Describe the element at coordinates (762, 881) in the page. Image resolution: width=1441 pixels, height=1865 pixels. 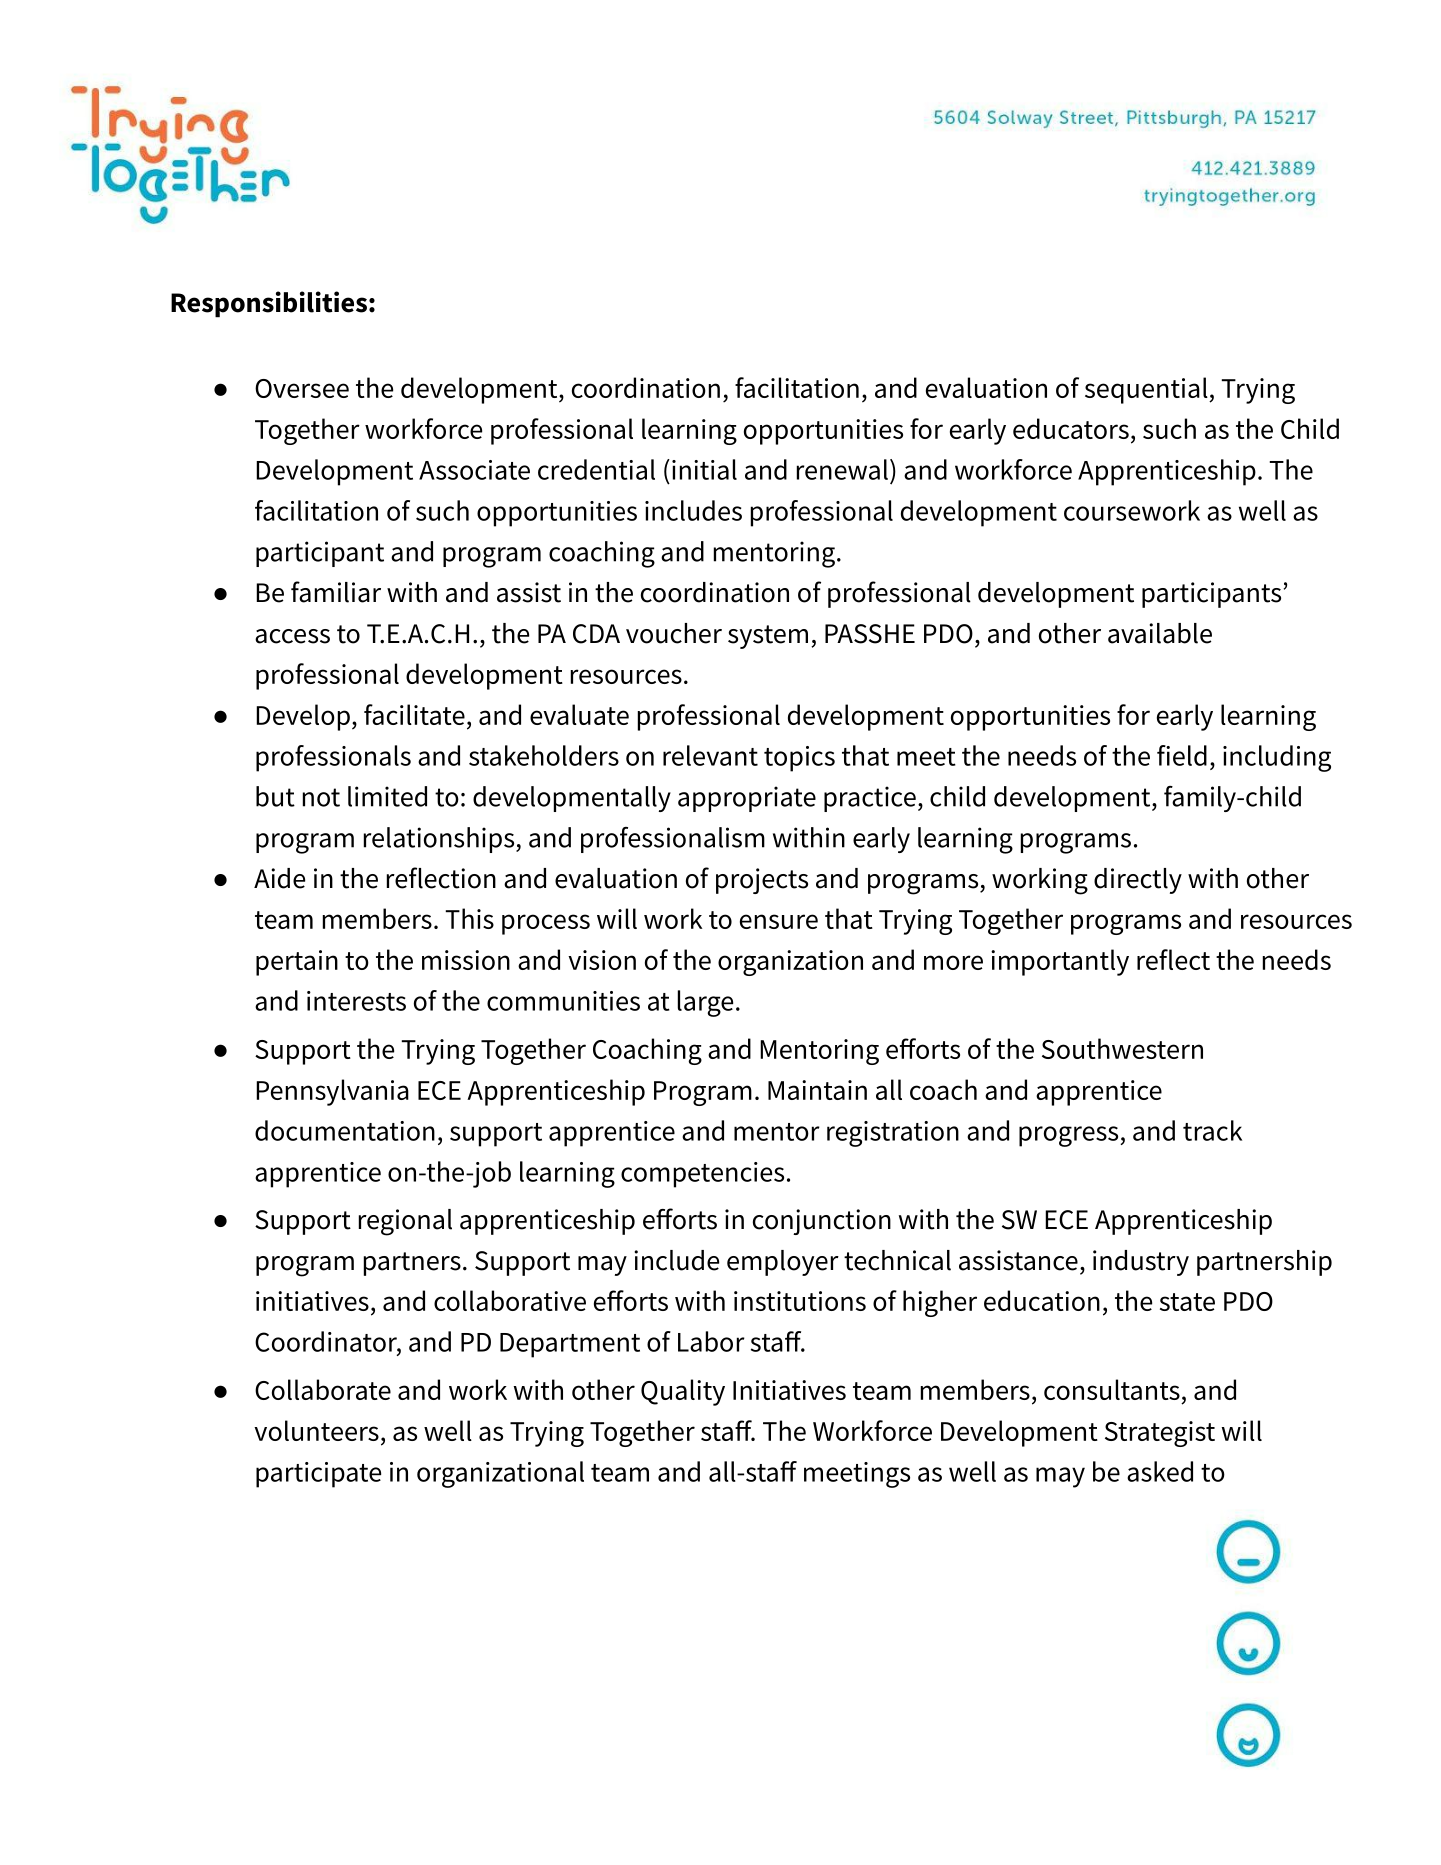
I see `projects` at that location.
